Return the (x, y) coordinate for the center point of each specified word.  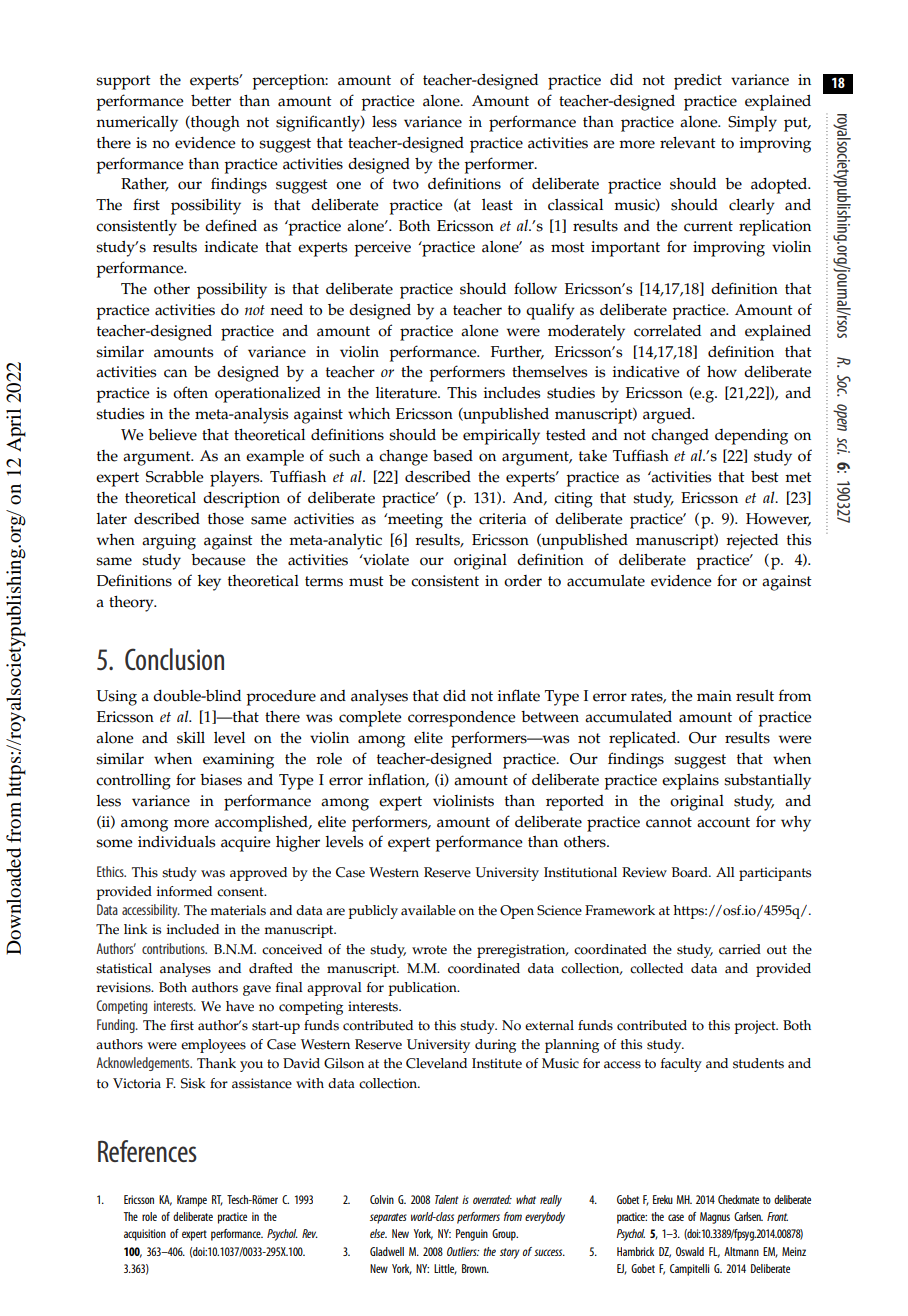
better (211, 101)
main (714, 696)
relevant (688, 143)
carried (740, 949)
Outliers (463, 1251)
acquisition (145, 1235)
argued (668, 416)
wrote (429, 950)
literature (407, 393)
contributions (174, 948)
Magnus (715, 1218)
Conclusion (174, 659)
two (406, 184)
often (190, 392)
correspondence (462, 719)
